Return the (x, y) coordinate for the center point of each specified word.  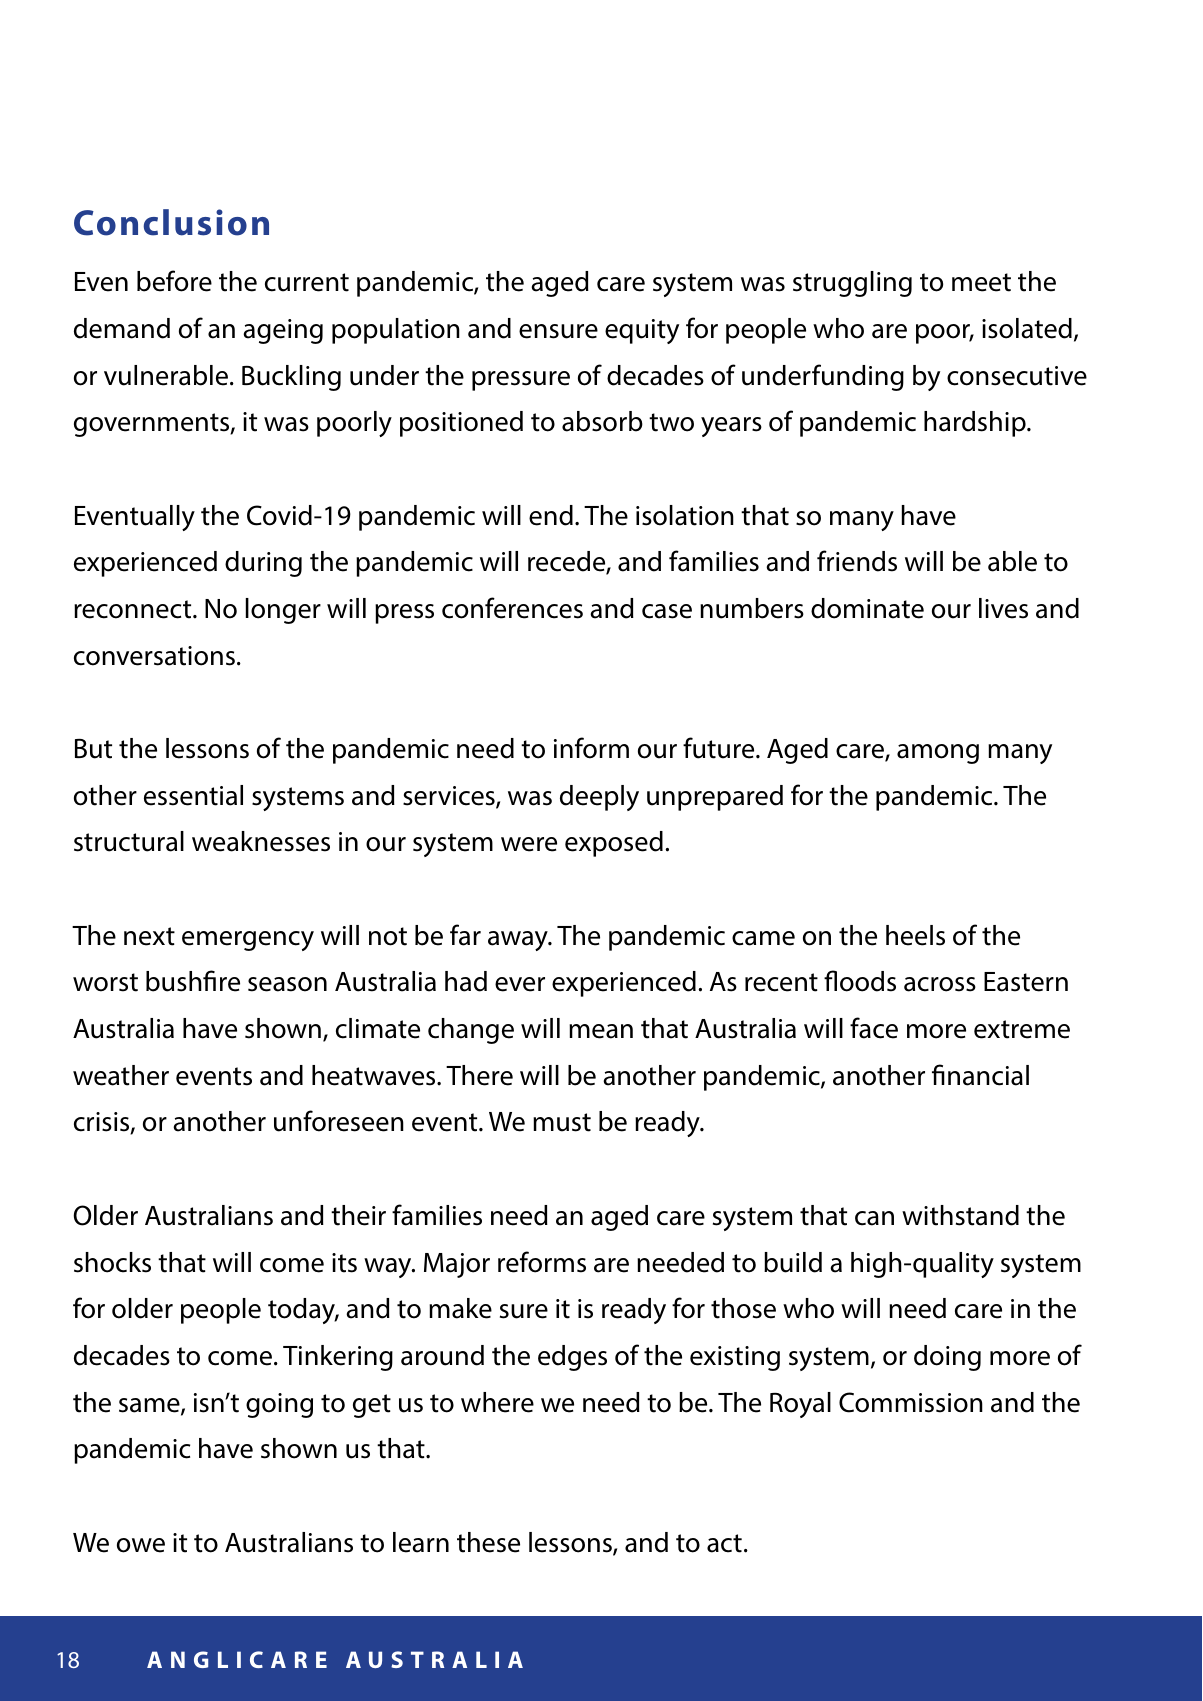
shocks (112, 1262)
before (174, 281)
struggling (852, 284)
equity (642, 331)
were (529, 844)
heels (915, 935)
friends (857, 561)
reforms (542, 1262)
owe (141, 1545)
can (874, 1218)
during (263, 564)
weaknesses (261, 841)
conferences (512, 608)
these (488, 1542)
